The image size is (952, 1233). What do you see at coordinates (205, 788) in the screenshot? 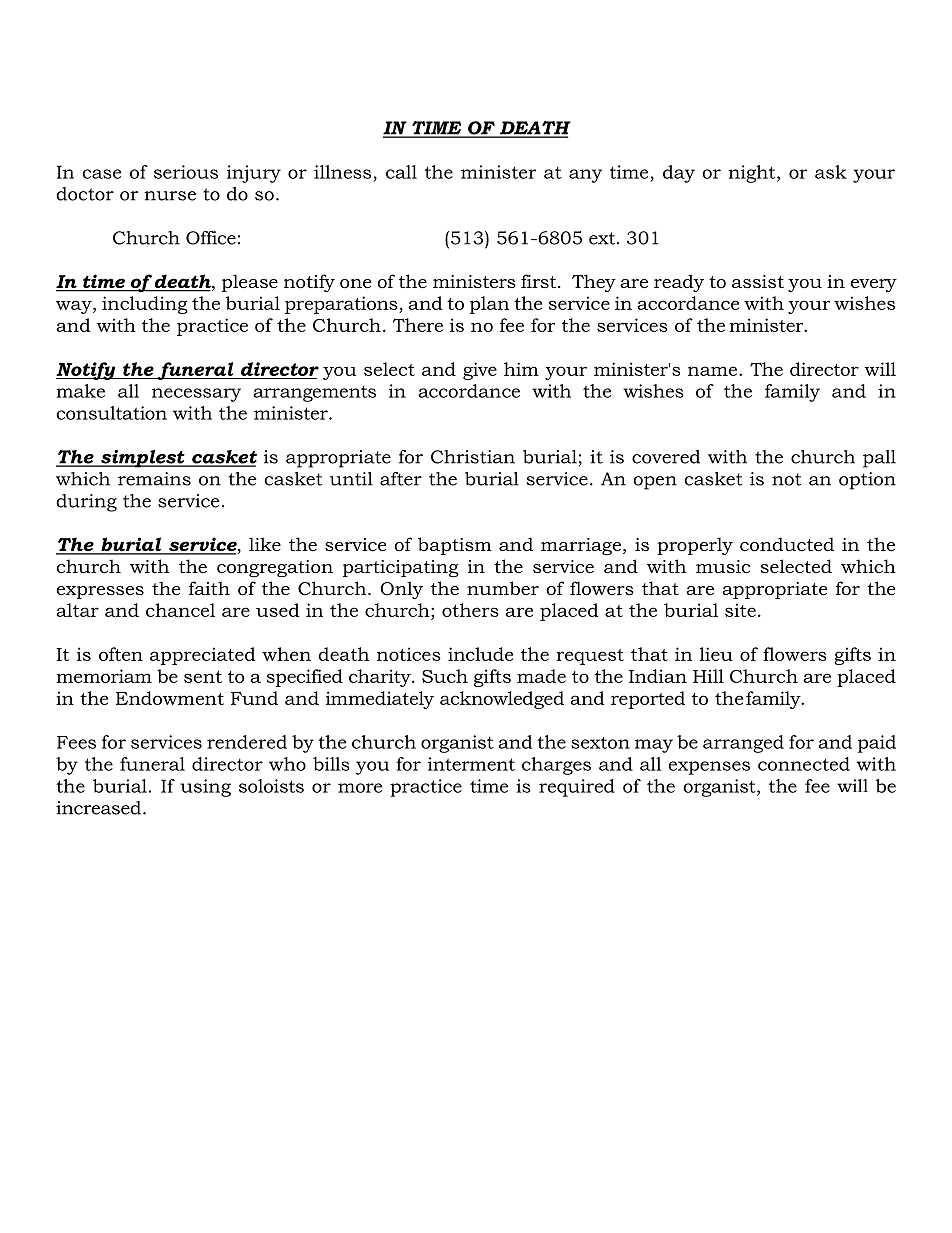
I see `using` at bounding box center [205, 788].
